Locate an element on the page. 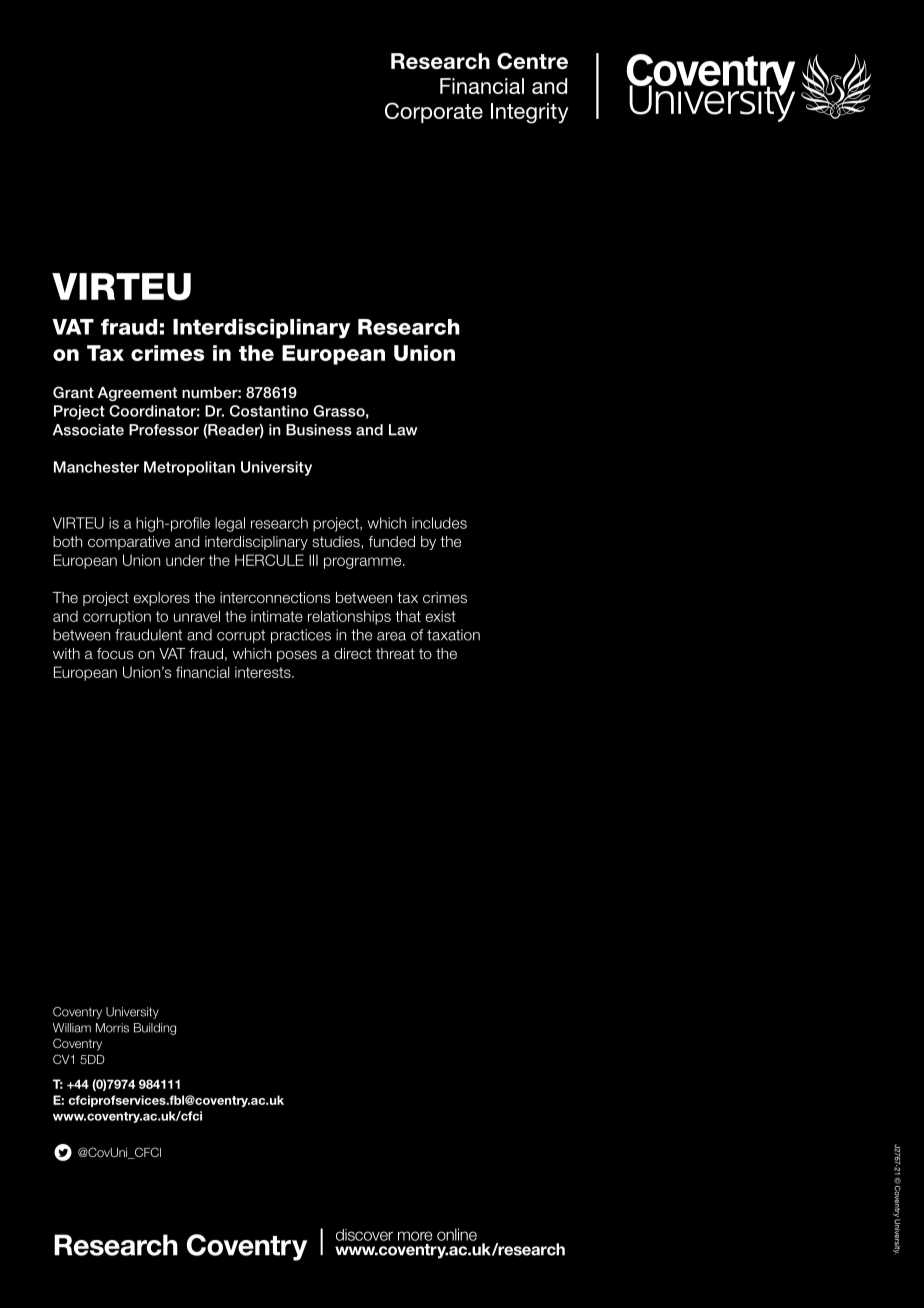 This document has width=924, height=1308. interests is located at coordinates (264, 672).
